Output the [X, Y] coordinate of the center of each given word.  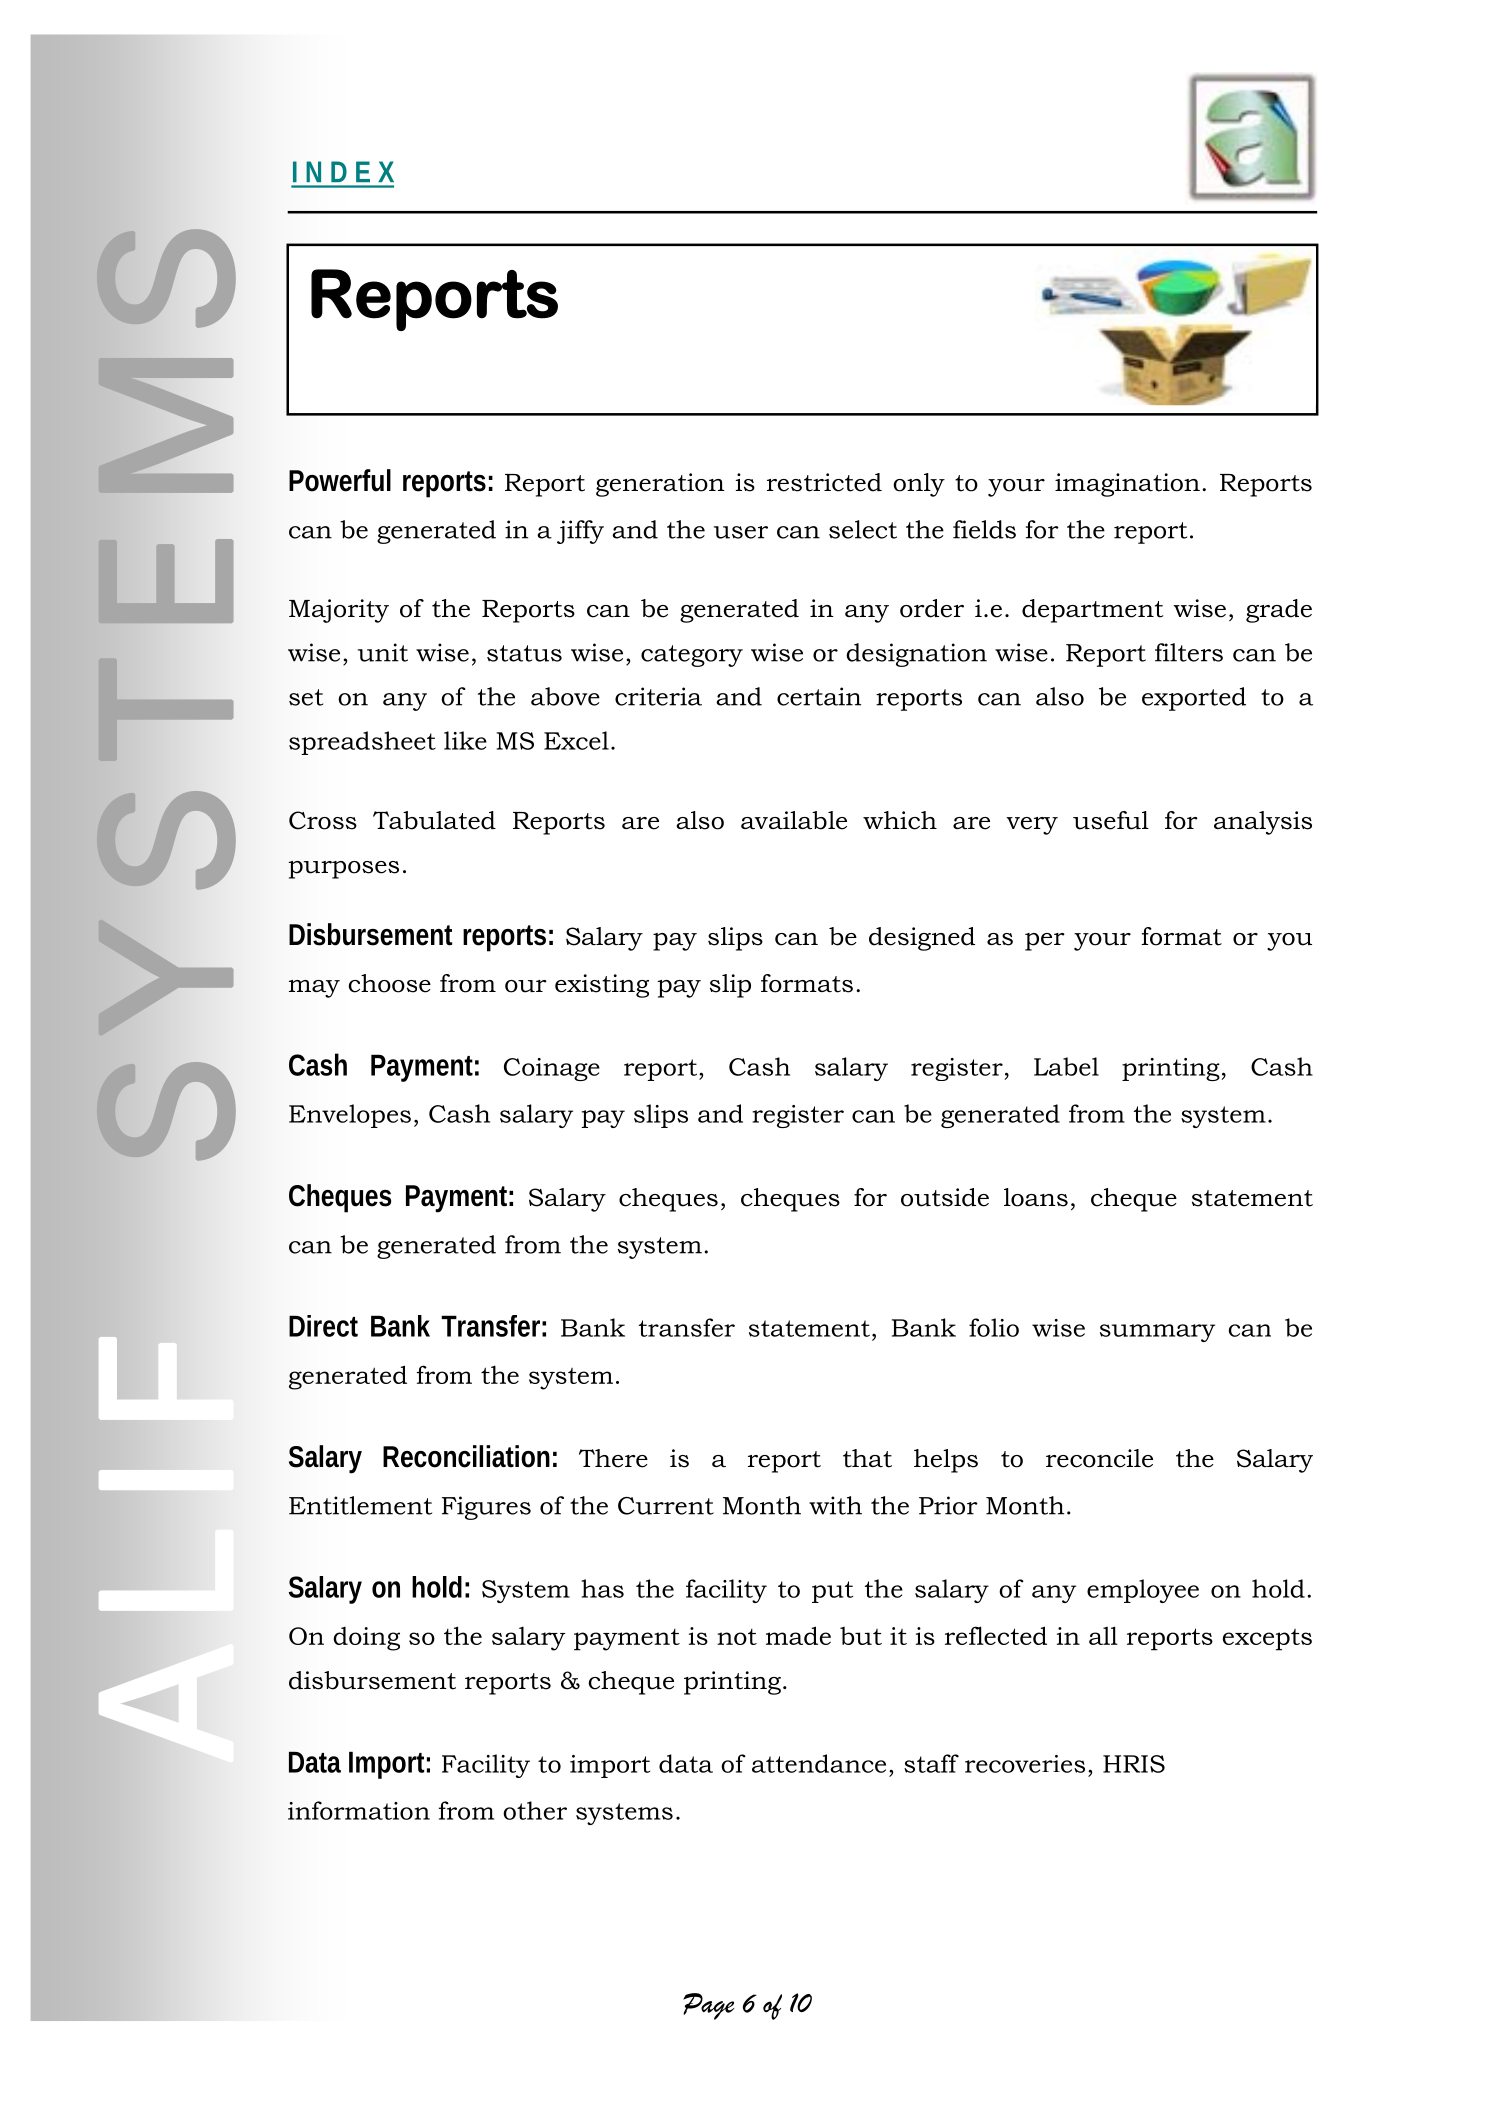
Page [708, 2006]
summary [1157, 1333]
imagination [1127, 485]
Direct [323, 1326]
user [741, 532]
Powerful [340, 480]
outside [945, 1197]
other [535, 1810]
